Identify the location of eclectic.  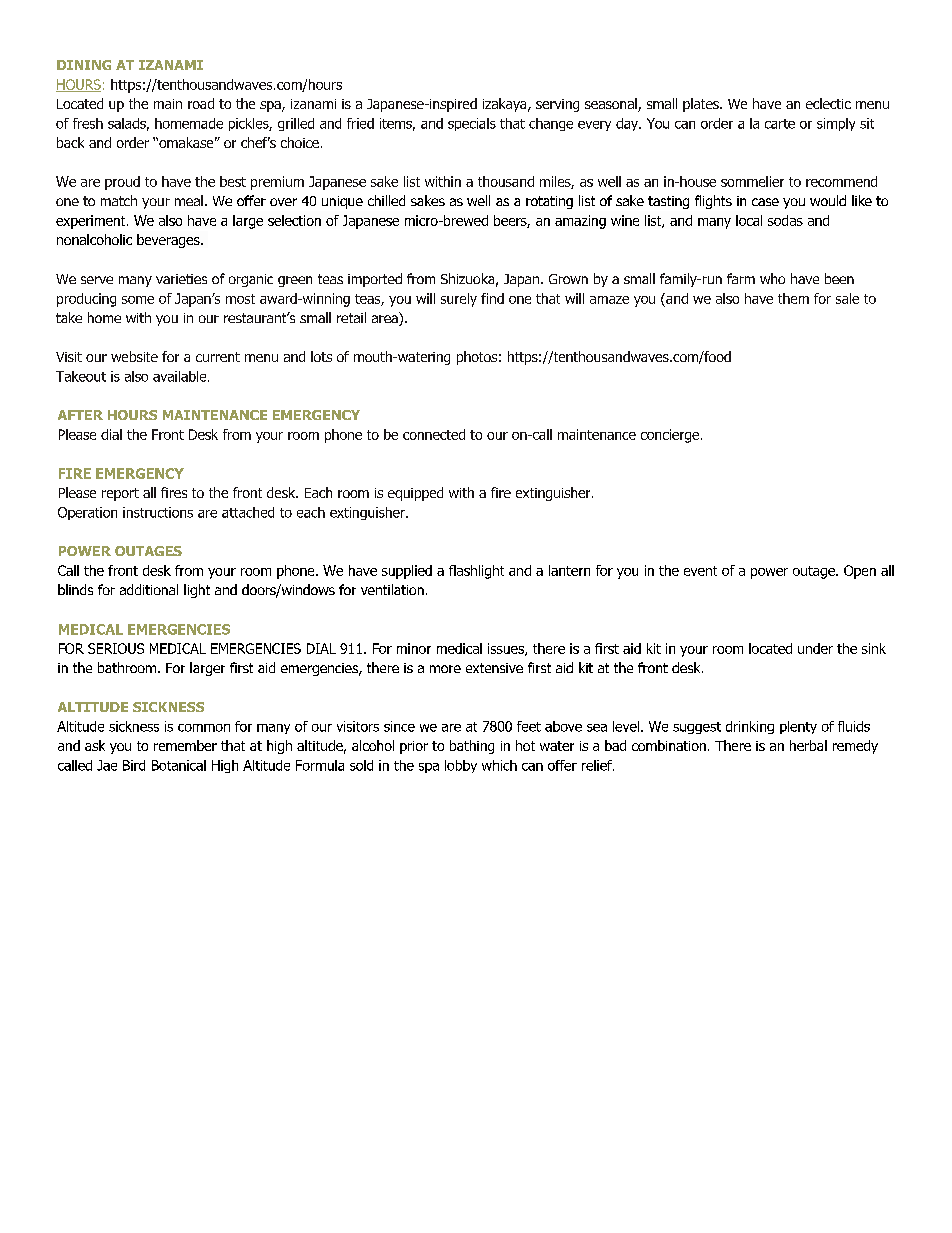
(828, 103).
